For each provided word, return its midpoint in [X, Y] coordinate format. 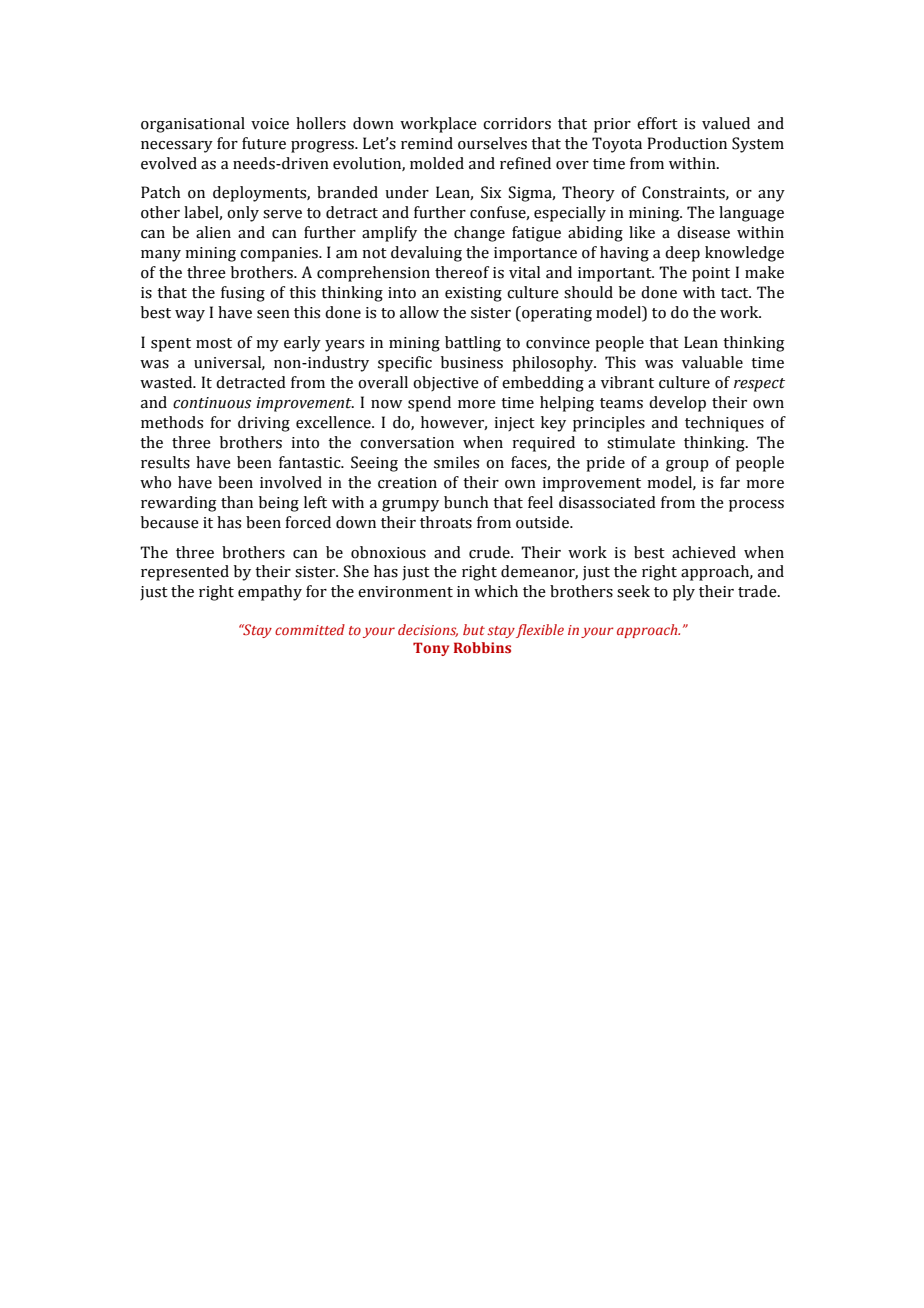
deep [682, 254]
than [237, 502]
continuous [212, 403]
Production [687, 143]
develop [677, 404]
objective [446, 383]
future [264, 143]
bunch [466, 502]
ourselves [492, 143]
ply [684, 593]
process [756, 506]
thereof [462, 272]
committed [310, 629]
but [474, 629]
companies [280, 254]
